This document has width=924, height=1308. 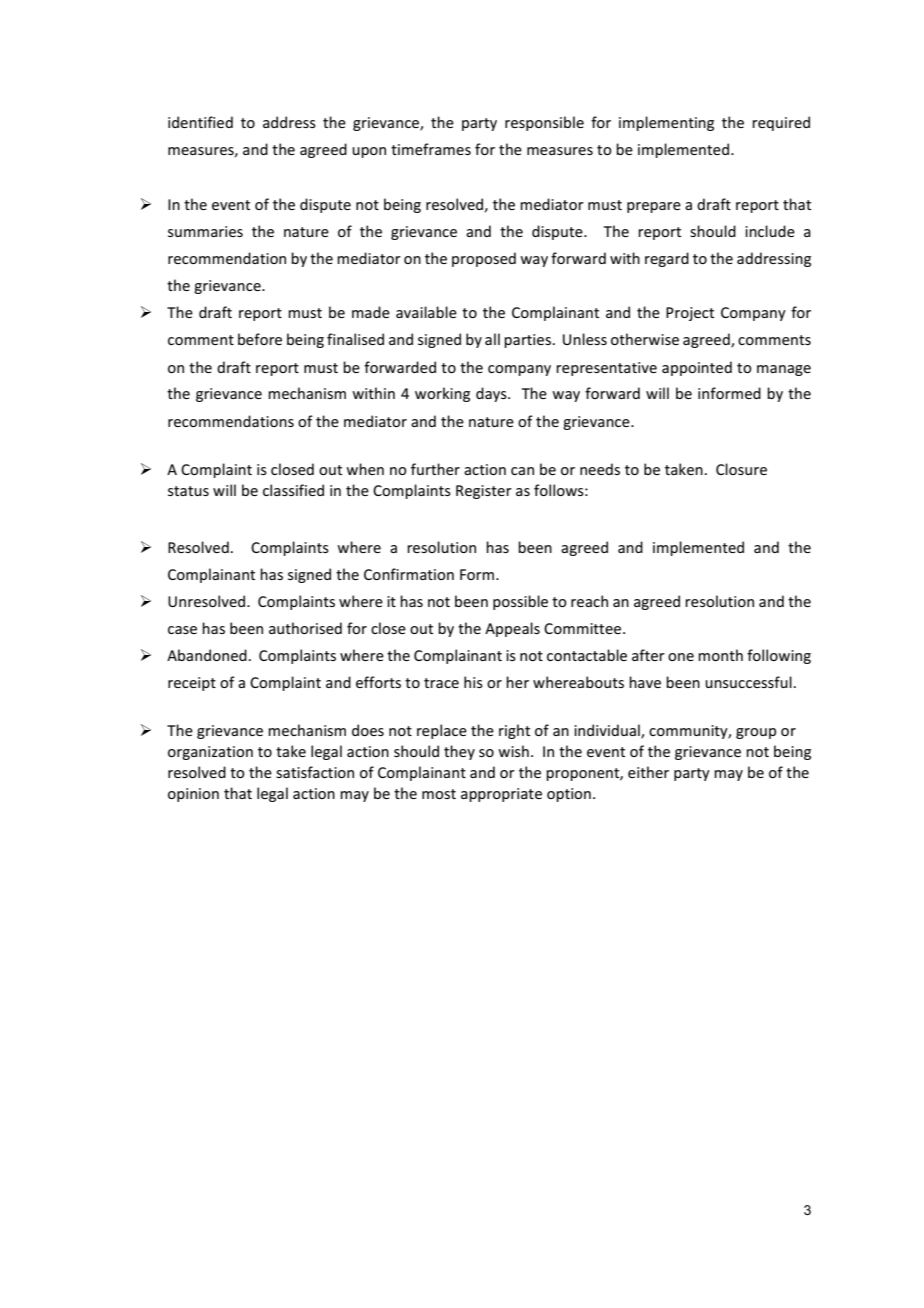 What do you see at coordinates (426, 312) in the document?
I see `available` at bounding box center [426, 312].
